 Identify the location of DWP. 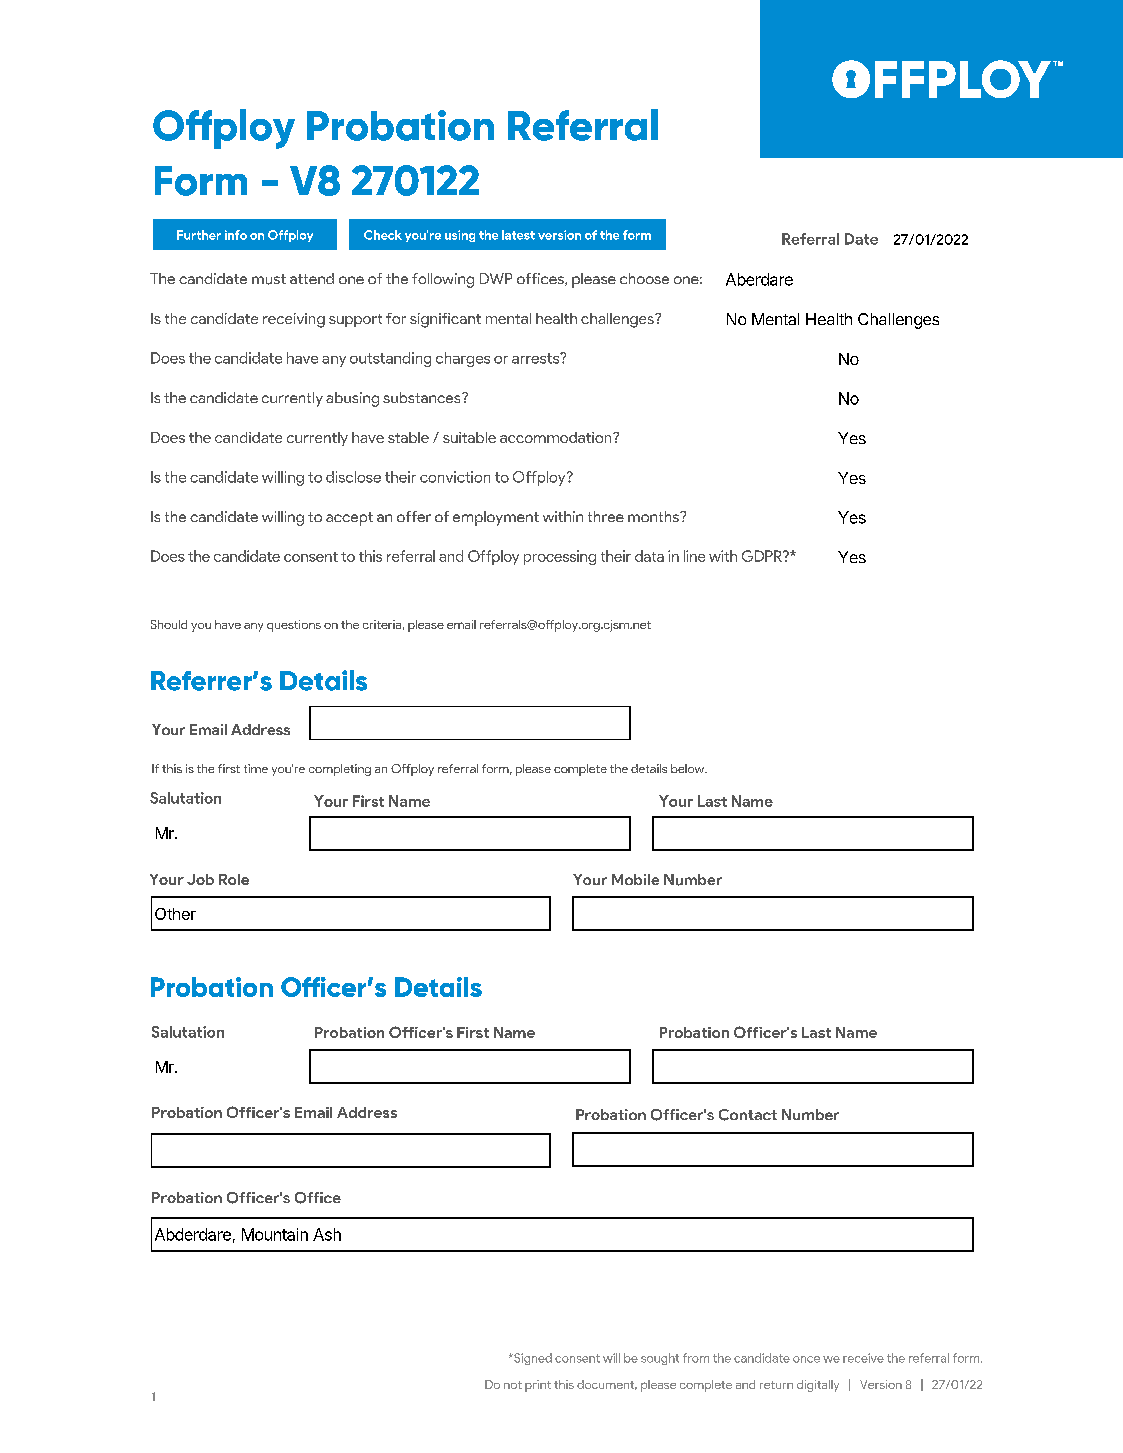
(496, 278).
